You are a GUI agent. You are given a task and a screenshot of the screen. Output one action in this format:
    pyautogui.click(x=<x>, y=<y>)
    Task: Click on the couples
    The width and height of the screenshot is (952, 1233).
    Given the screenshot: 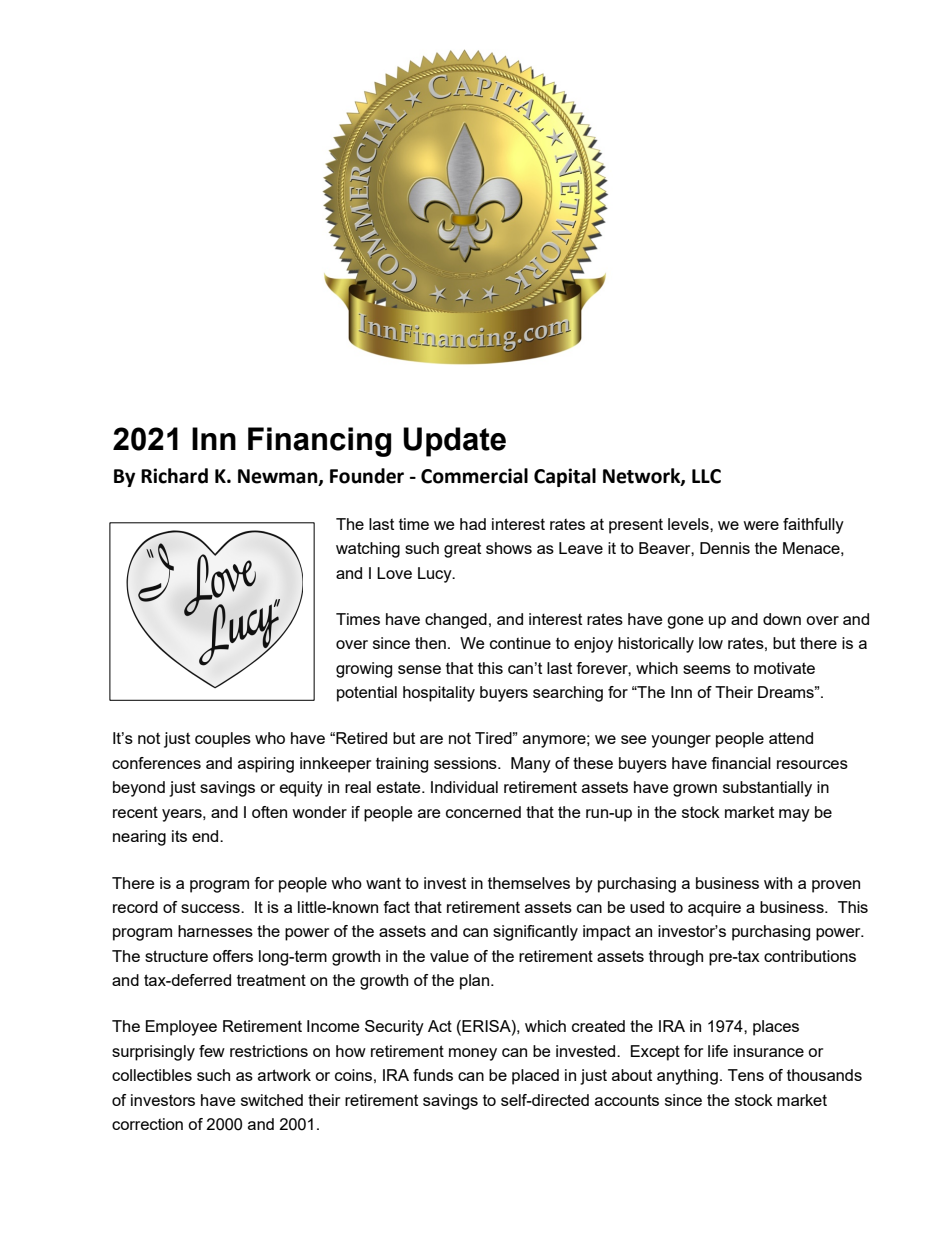 What is the action you would take?
    pyautogui.click(x=223, y=740)
